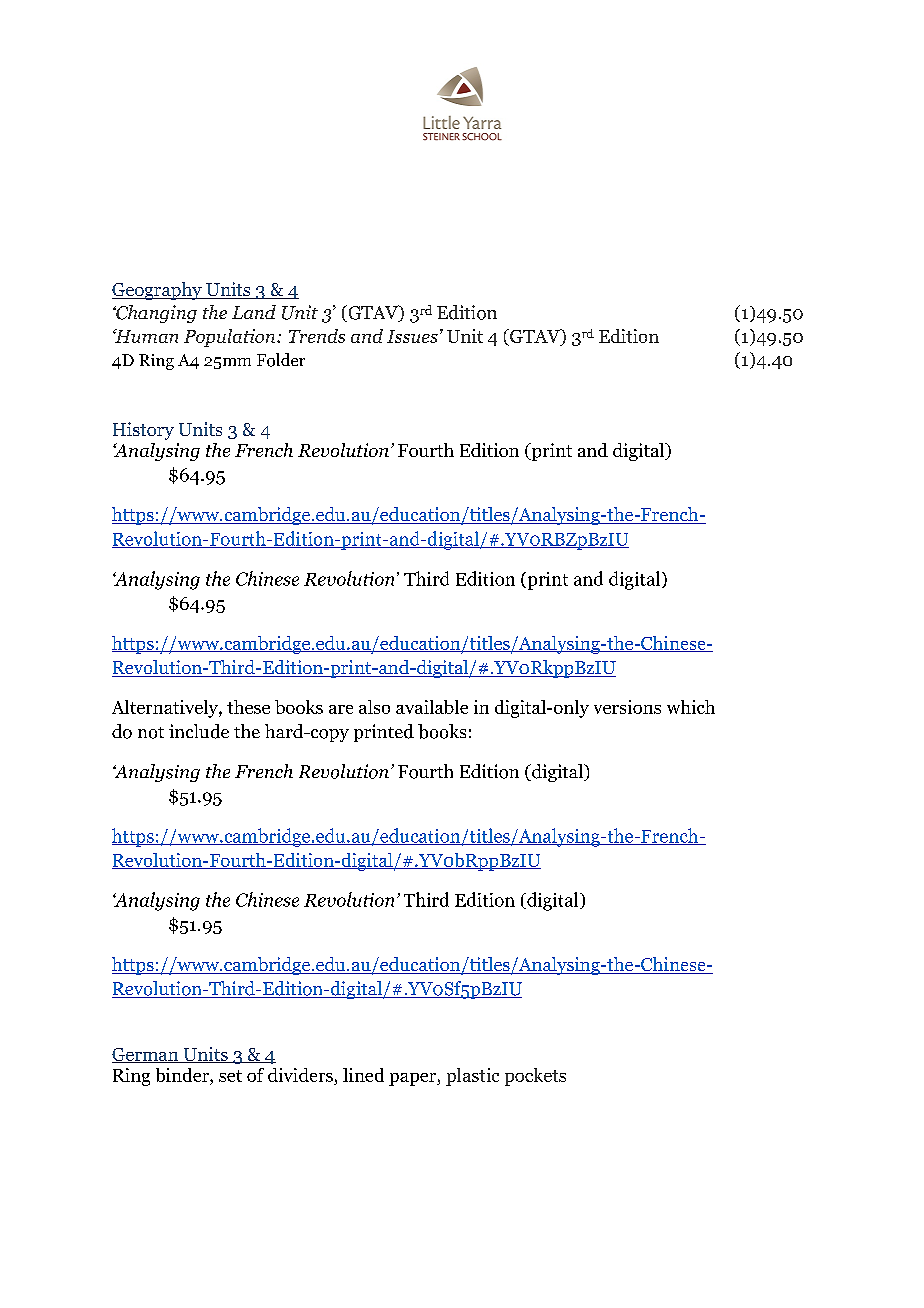  What do you see at coordinates (230, 1076) in the screenshot?
I see `set` at bounding box center [230, 1076].
